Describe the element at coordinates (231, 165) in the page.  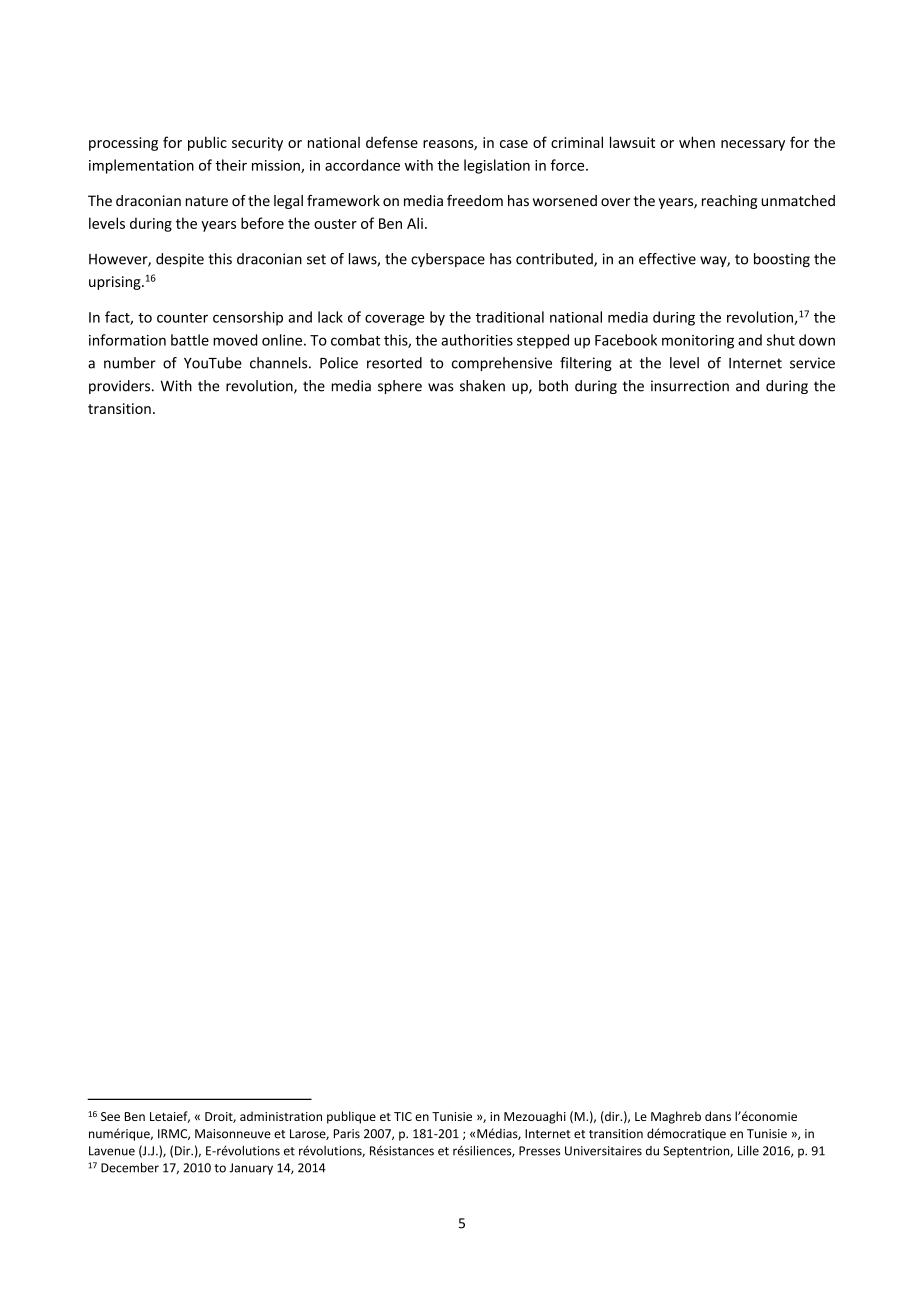
I see `their` at that location.
